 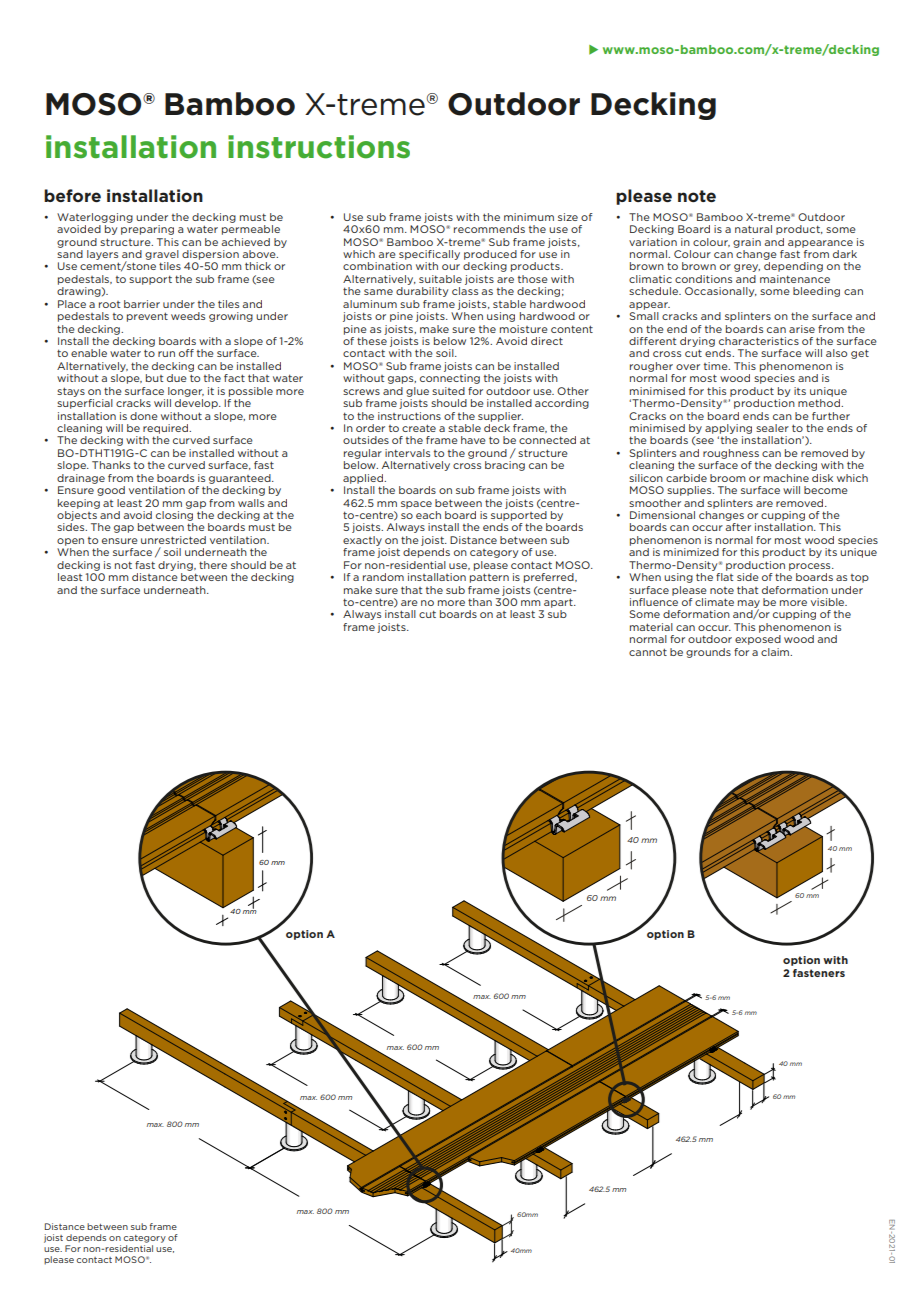 What do you see at coordinates (428, 515) in the screenshot?
I see `each` at bounding box center [428, 515].
